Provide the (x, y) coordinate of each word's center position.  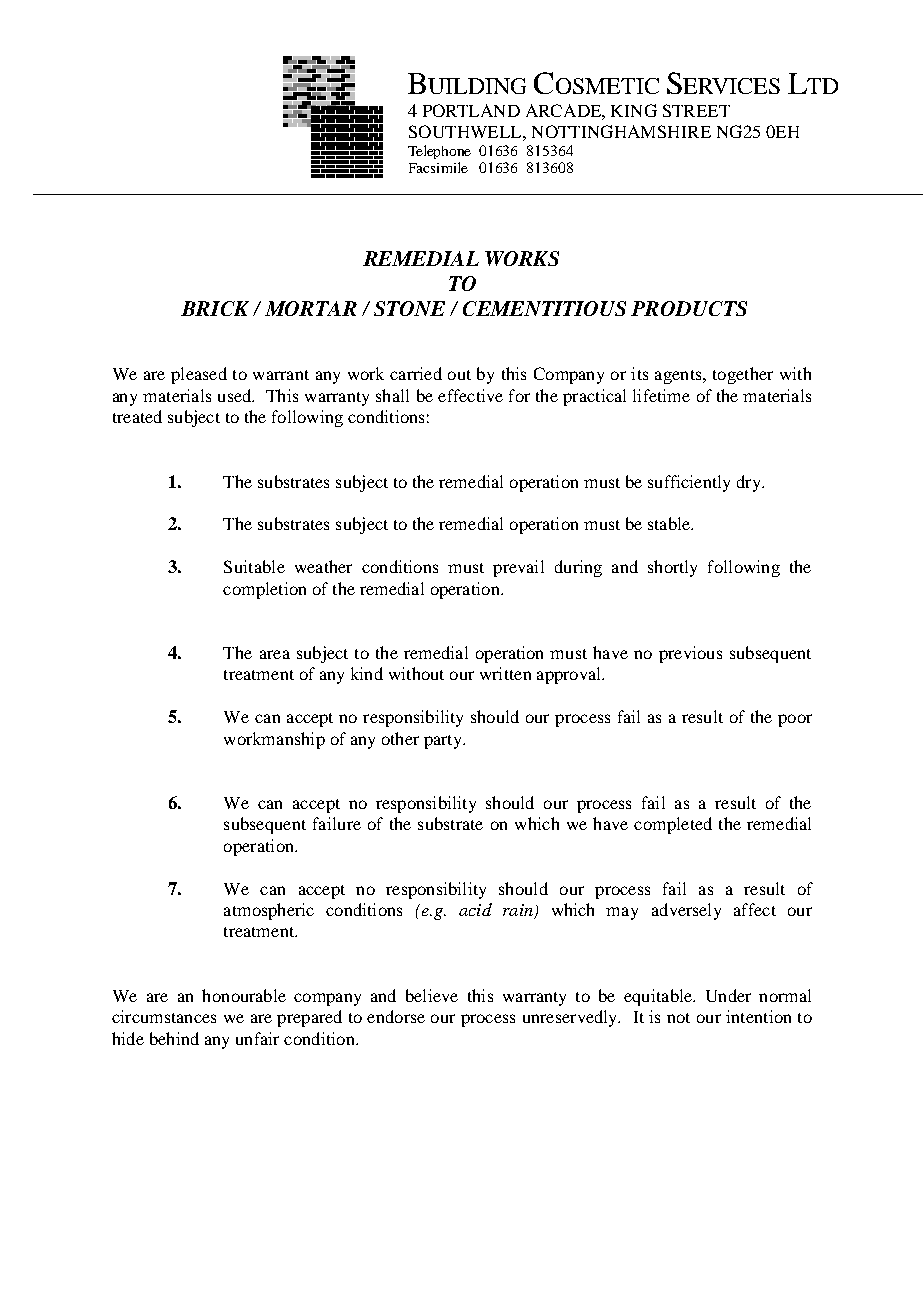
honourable (244, 995)
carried (416, 373)
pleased (199, 375)
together (743, 375)
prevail (518, 568)
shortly (672, 568)
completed (673, 825)
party (444, 742)
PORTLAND (471, 110)
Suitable (254, 566)
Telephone (439, 152)
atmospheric (269, 911)
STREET (696, 110)
